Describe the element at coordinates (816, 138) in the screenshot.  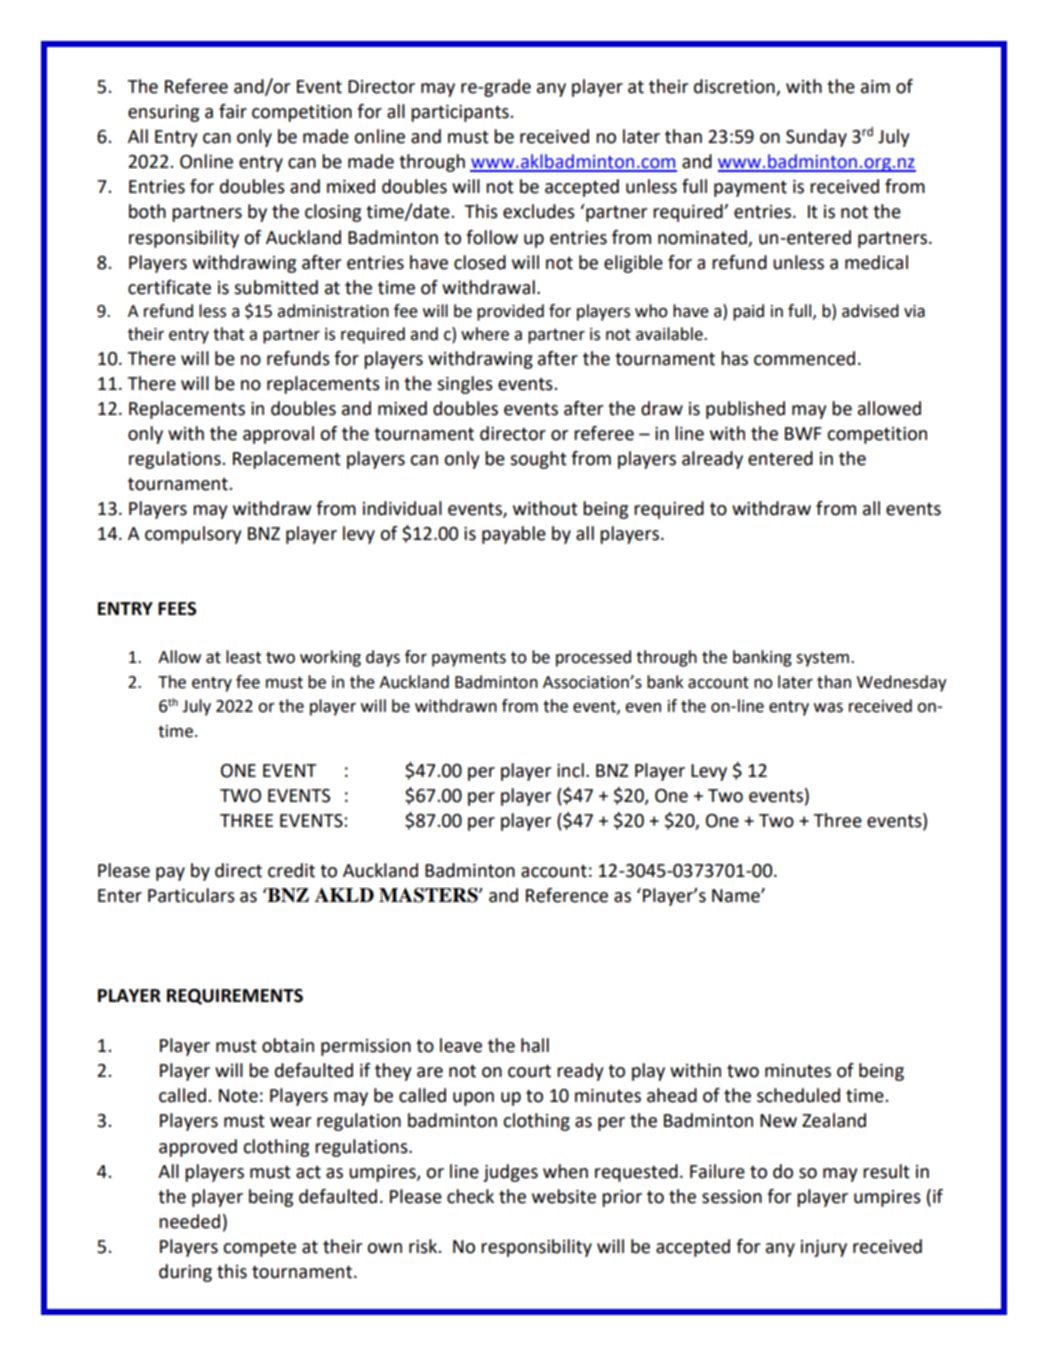
I see `Sunday` at that location.
